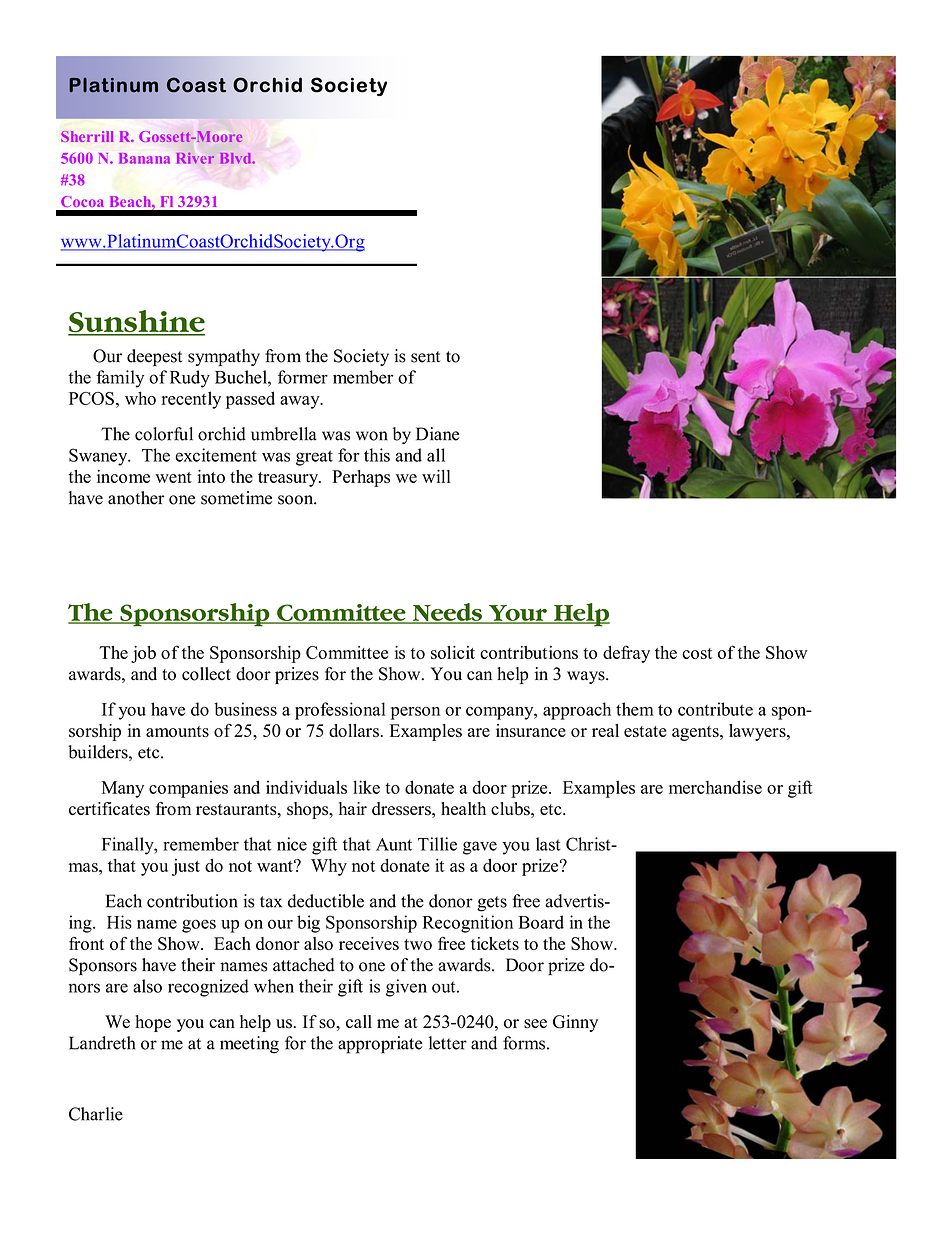  What do you see at coordinates (96, 1114) in the screenshot?
I see `Charlie` at bounding box center [96, 1114].
